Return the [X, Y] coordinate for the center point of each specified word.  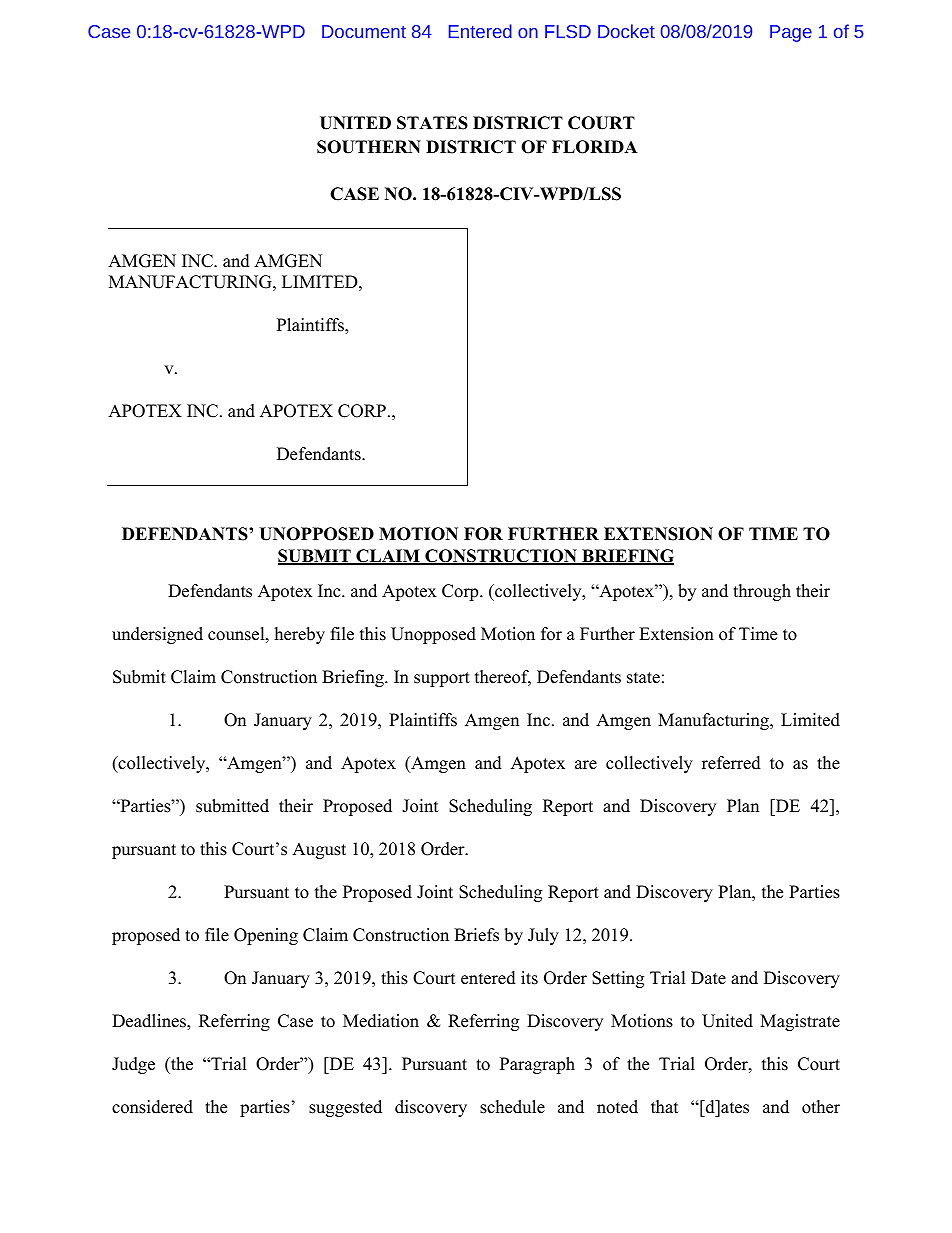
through [762, 592]
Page [791, 33]
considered [152, 1107]
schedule [512, 1107]
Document [364, 31]
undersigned [157, 635]
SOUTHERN [369, 147]
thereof [503, 678]
